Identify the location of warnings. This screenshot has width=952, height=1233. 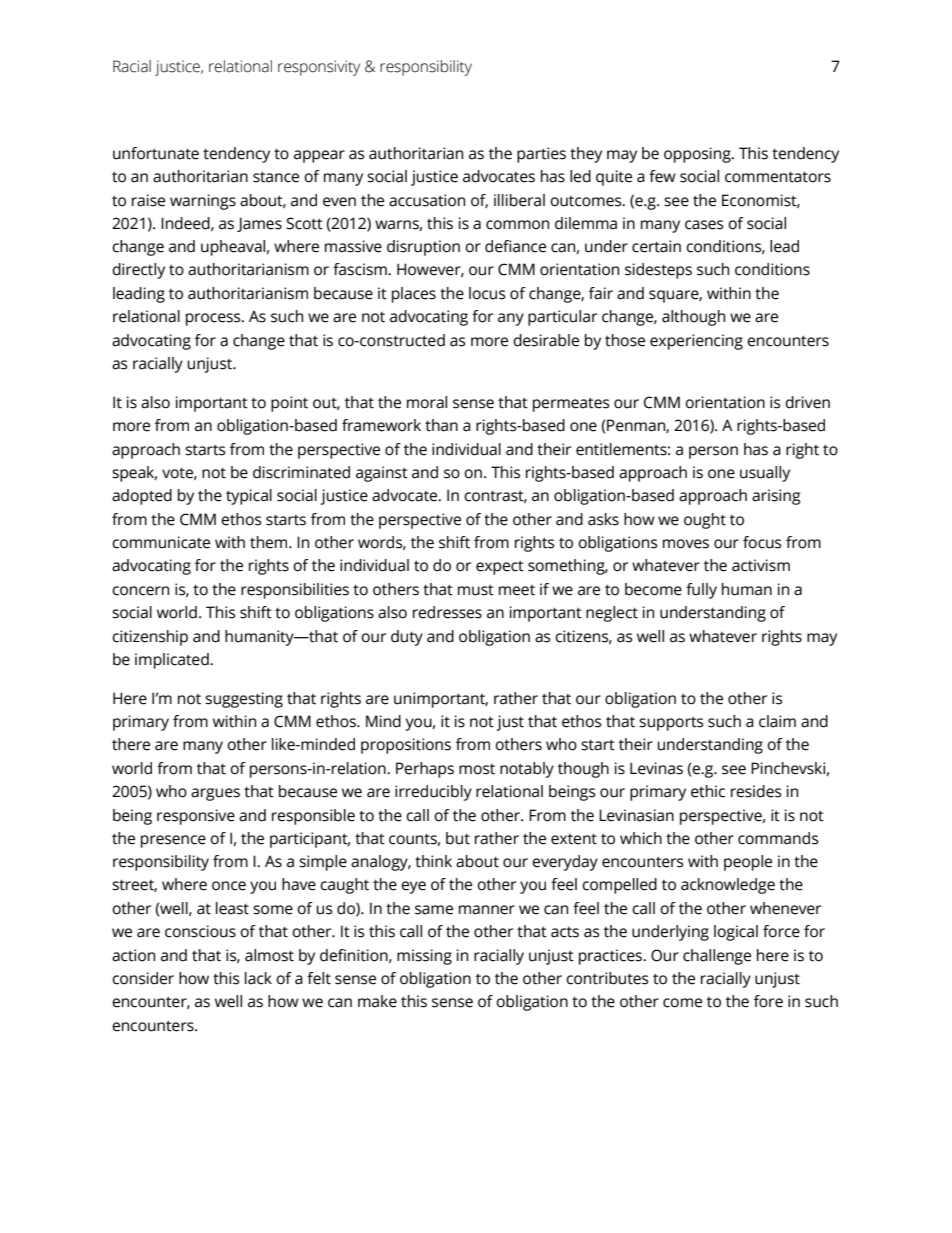
(203, 202).
